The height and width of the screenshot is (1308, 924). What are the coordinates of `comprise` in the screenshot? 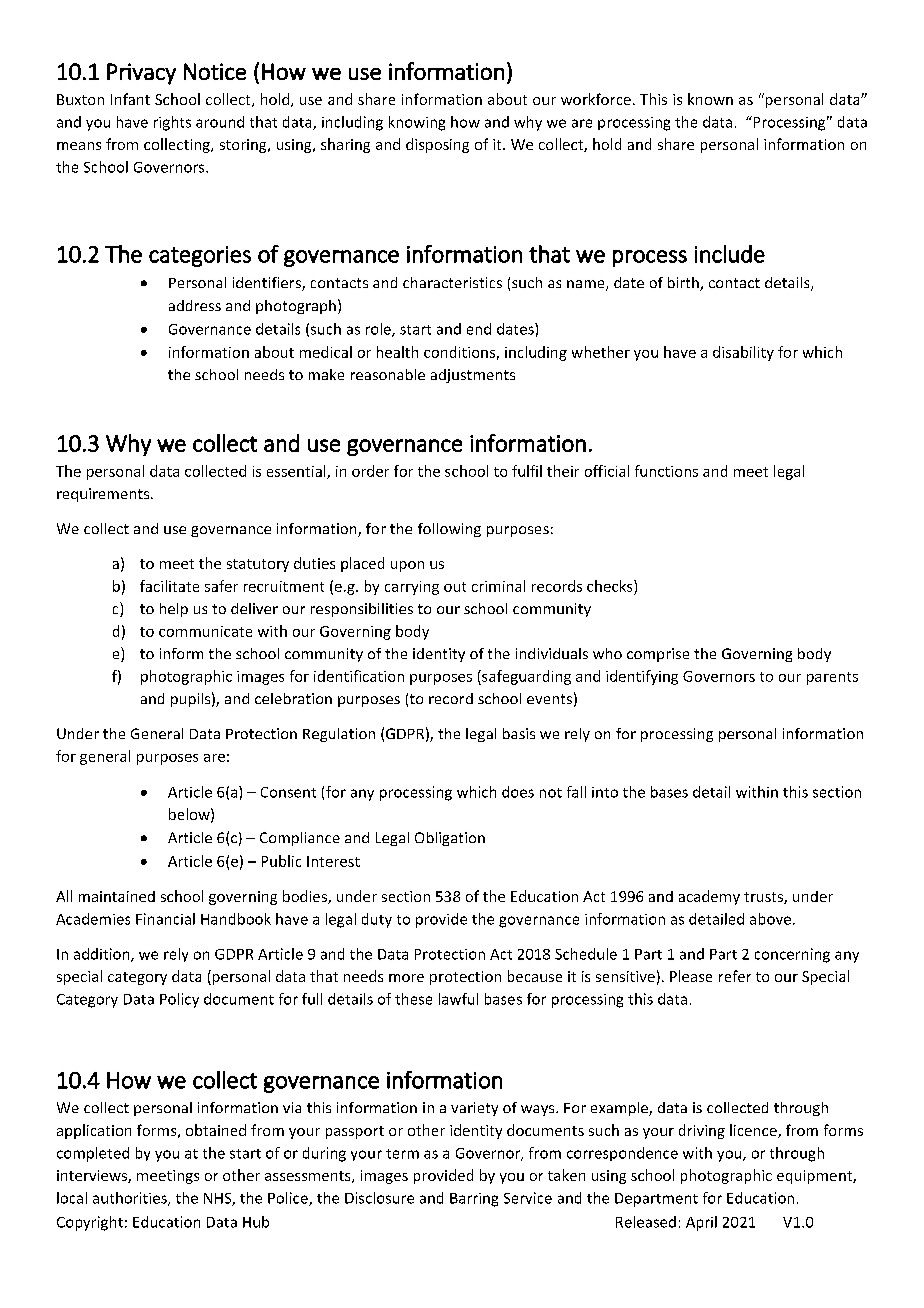 It's located at (658, 655).
